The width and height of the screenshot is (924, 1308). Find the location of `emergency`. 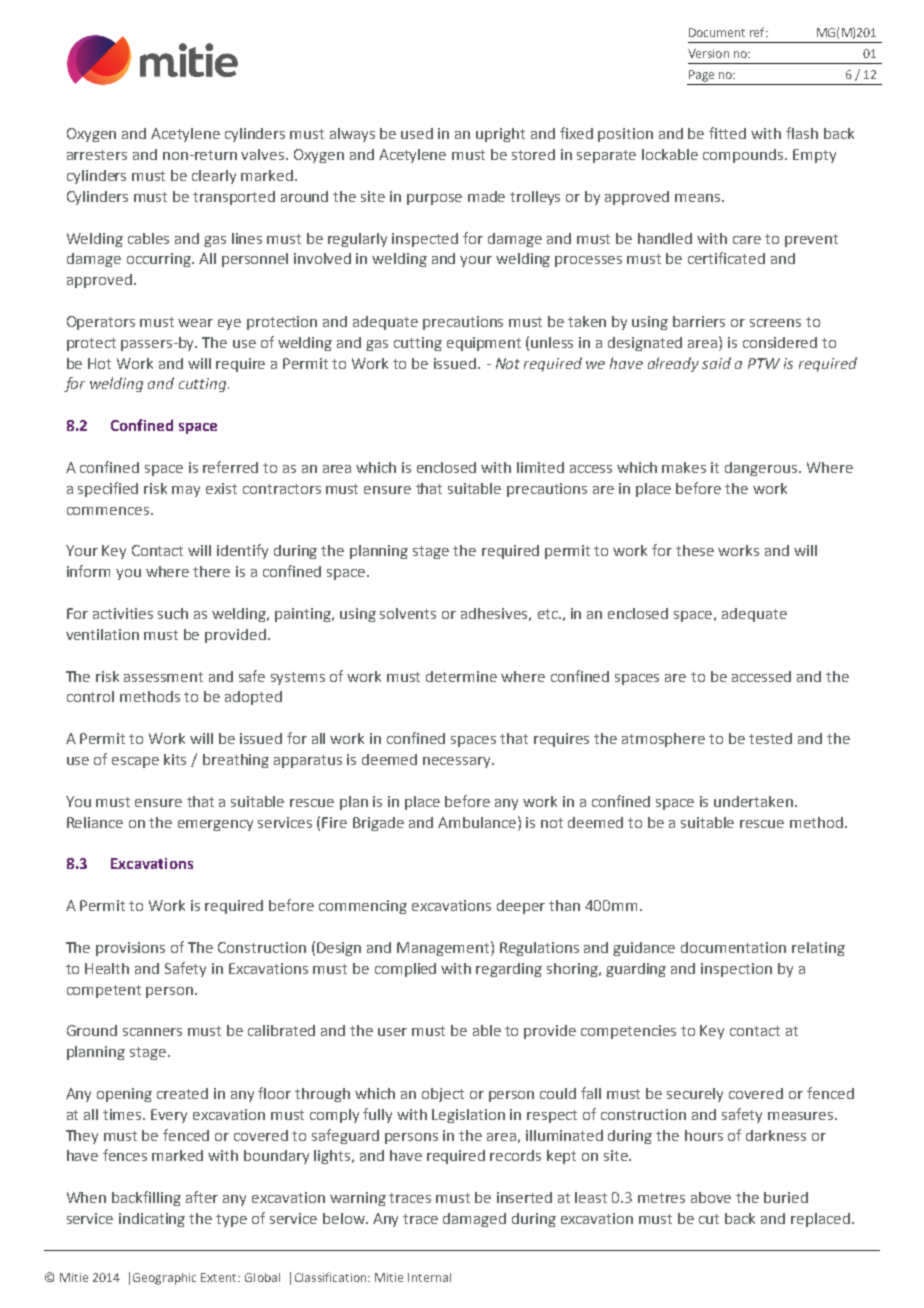

emergency is located at coordinates (215, 825).
